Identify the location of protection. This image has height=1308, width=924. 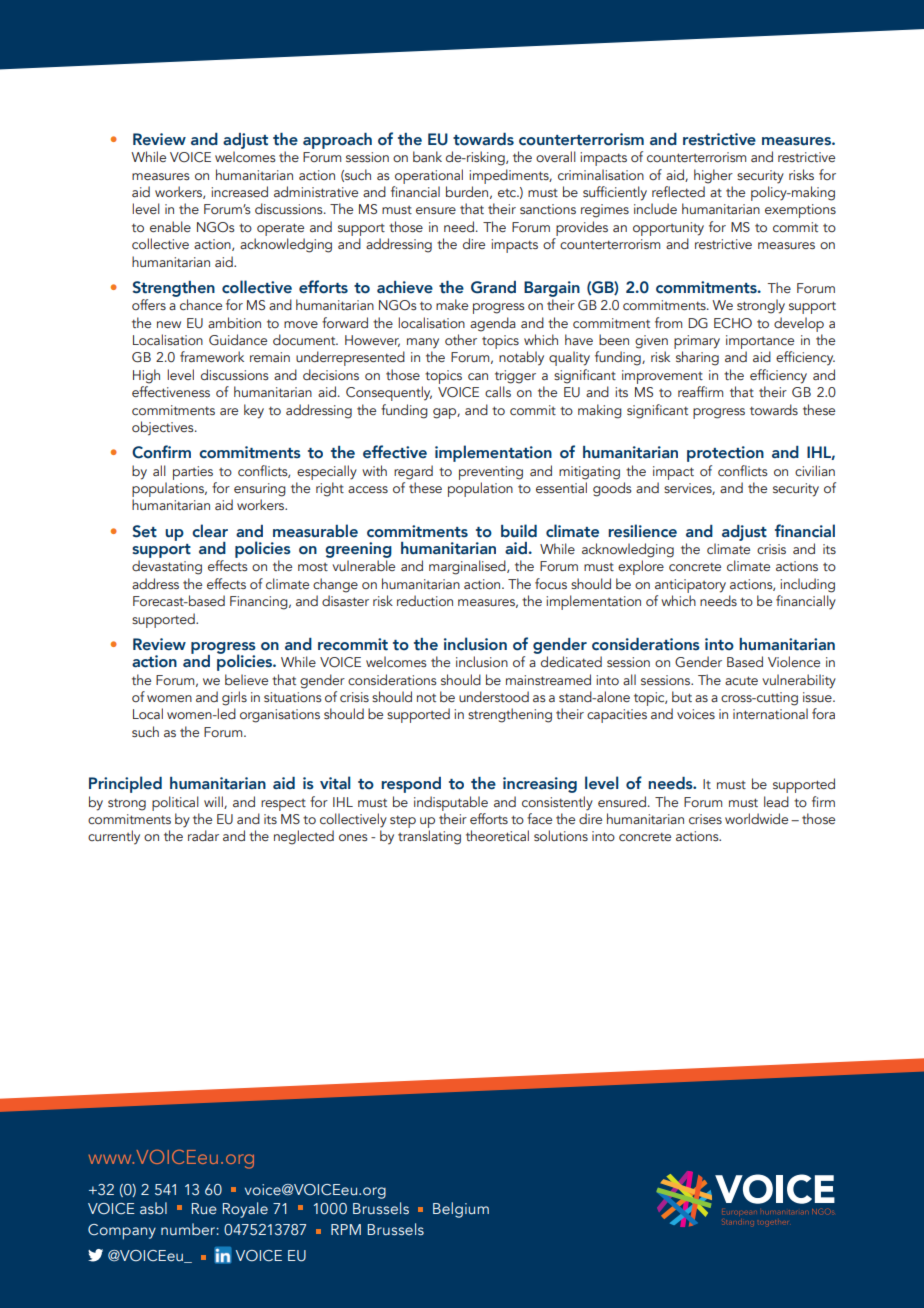
(725, 454).
